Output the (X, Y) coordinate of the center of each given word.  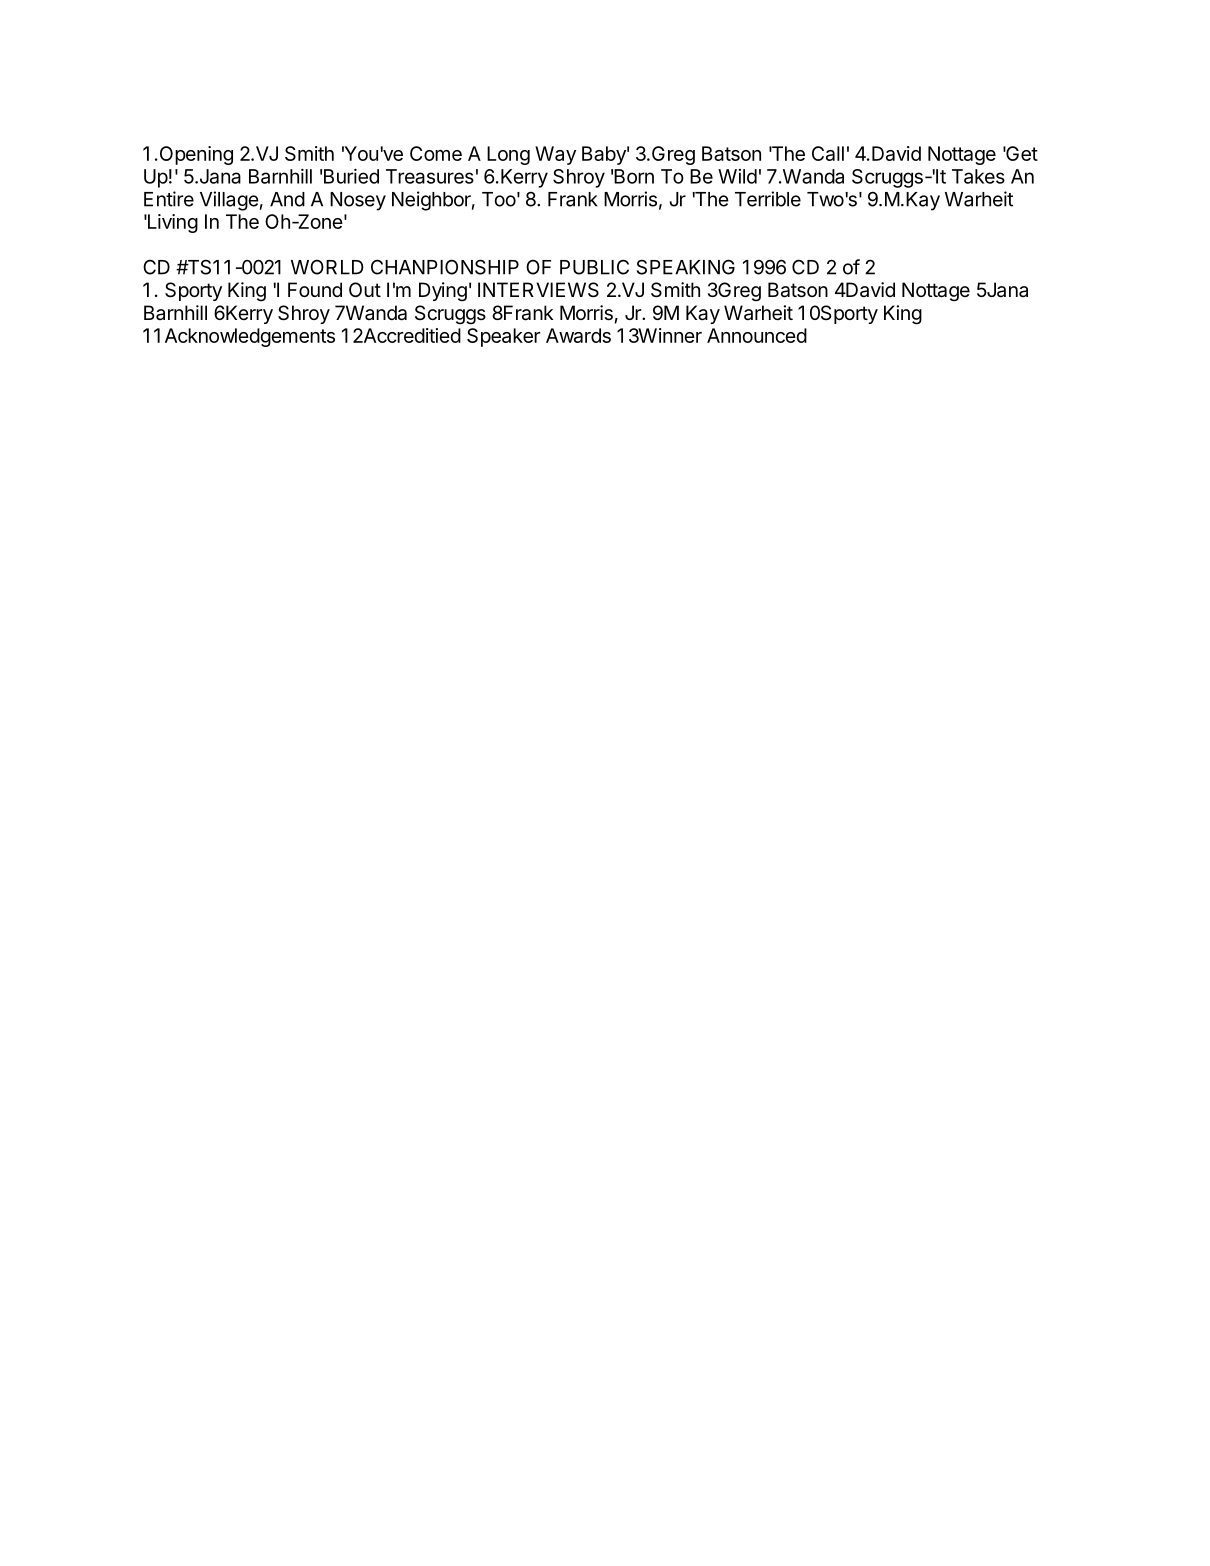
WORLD (327, 267)
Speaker (504, 337)
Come (436, 153)
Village (229, 201)
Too (499, 199)
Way (555, 155)
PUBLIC (594, 267)
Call (828, 153)
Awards (578, 335)
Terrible (768, 199)
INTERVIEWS (538, 290)
